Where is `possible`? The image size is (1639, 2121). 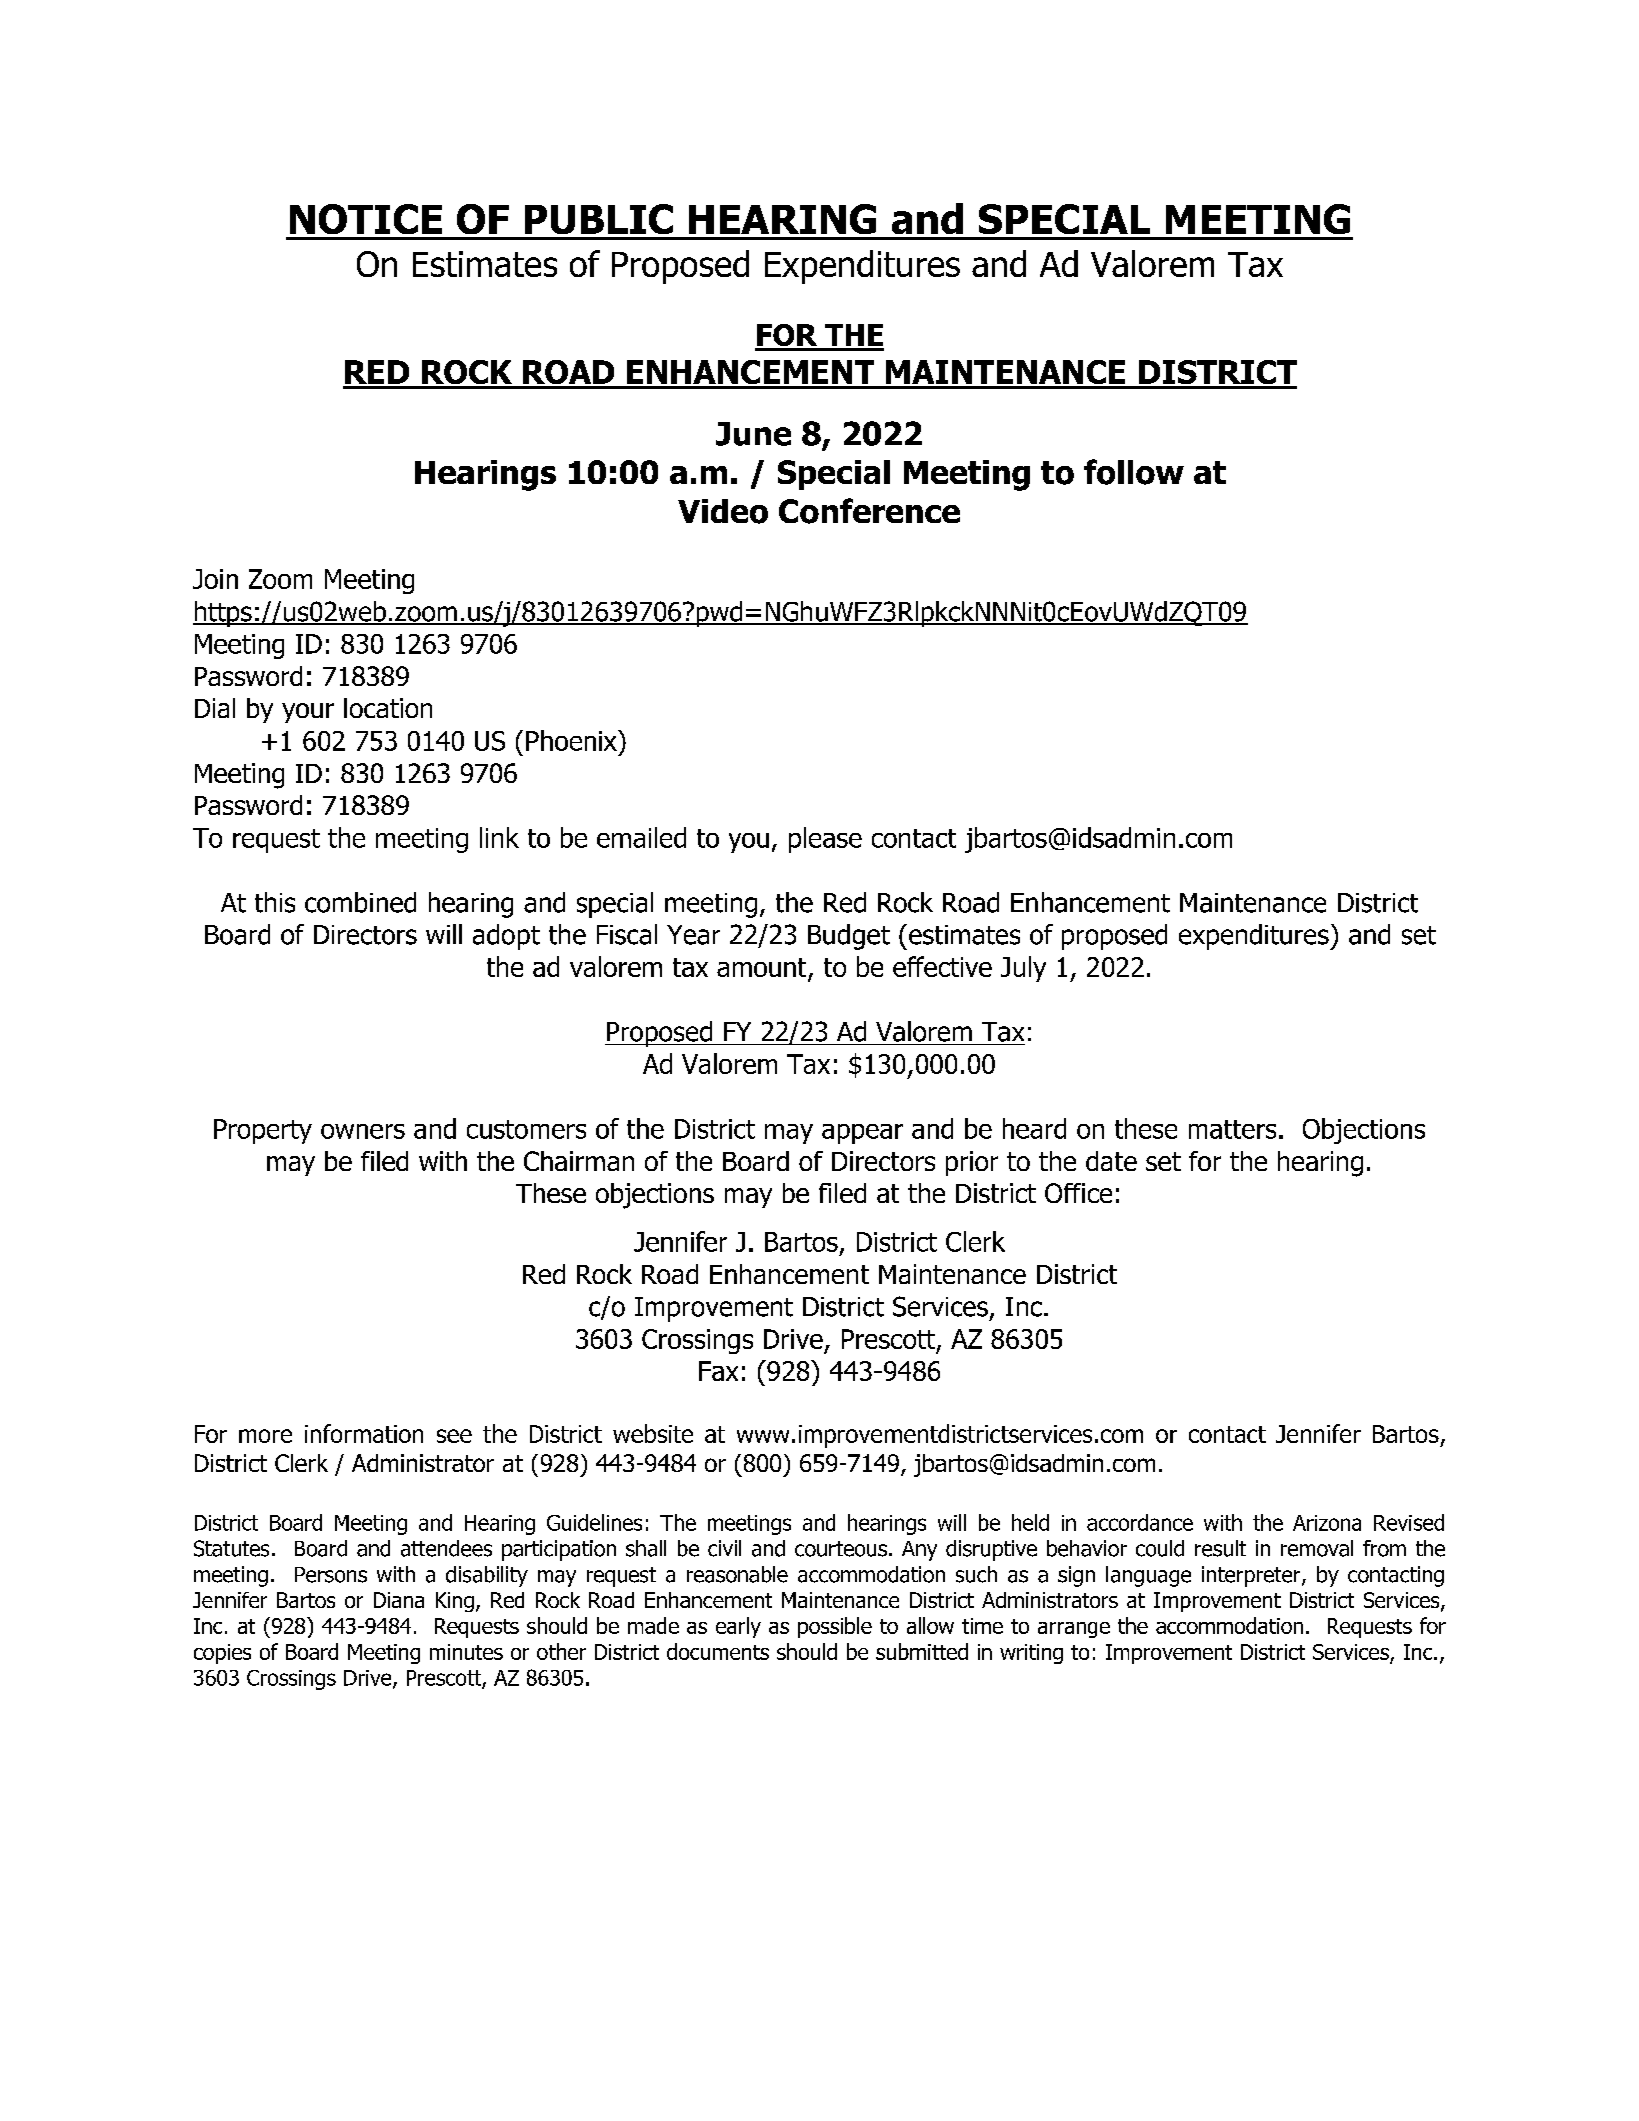
possible is located at coordinates (835, 1627).
